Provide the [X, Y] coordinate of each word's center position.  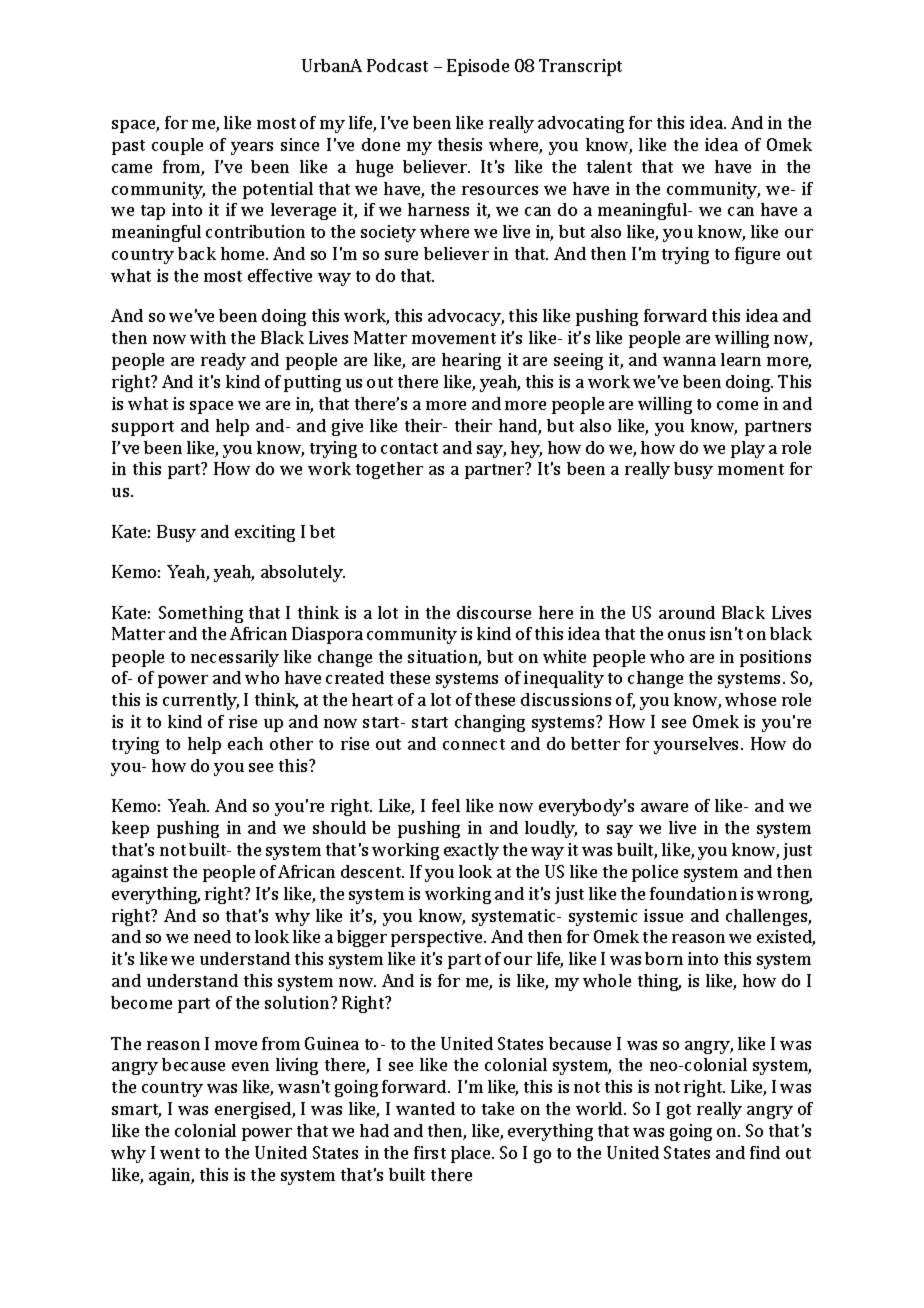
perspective [438, 938]
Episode [478, 67]
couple [177, 146]
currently [201, 701]
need [212, 936]
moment [751, 469]
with [208, 337]
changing [490, 723]
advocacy [466, 317]
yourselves [696, 745]
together [389, 470]
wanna [689, 361]
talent [609, 166]
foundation [693, 893]
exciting [265, 533]
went [180, 1153]
